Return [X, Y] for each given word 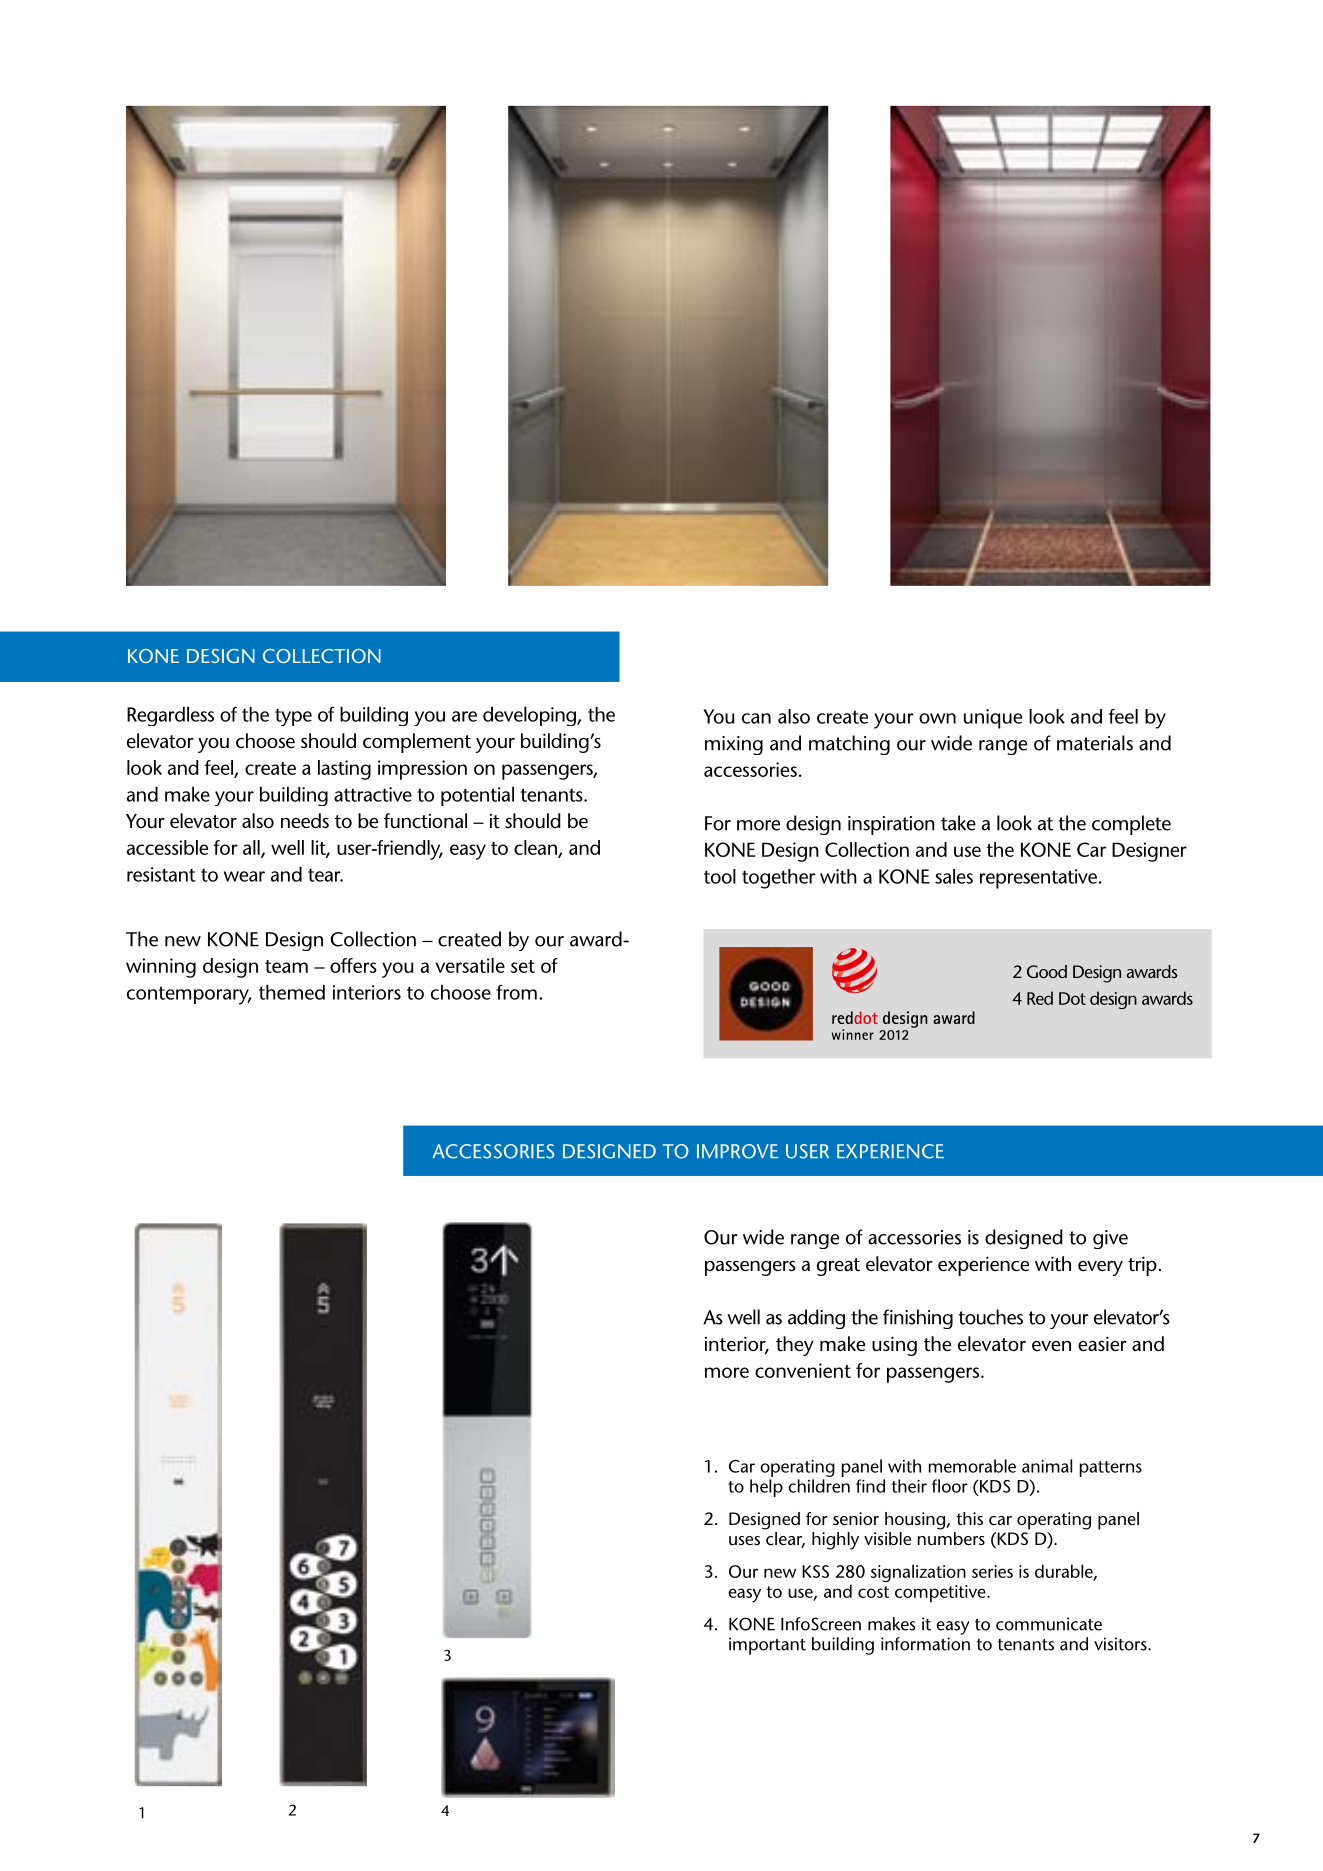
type [293, 717]
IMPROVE [737, 1151]
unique [993, 719]
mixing [734, 745]
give [1110, 1239]
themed [292, 992]
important [767, 1646]
